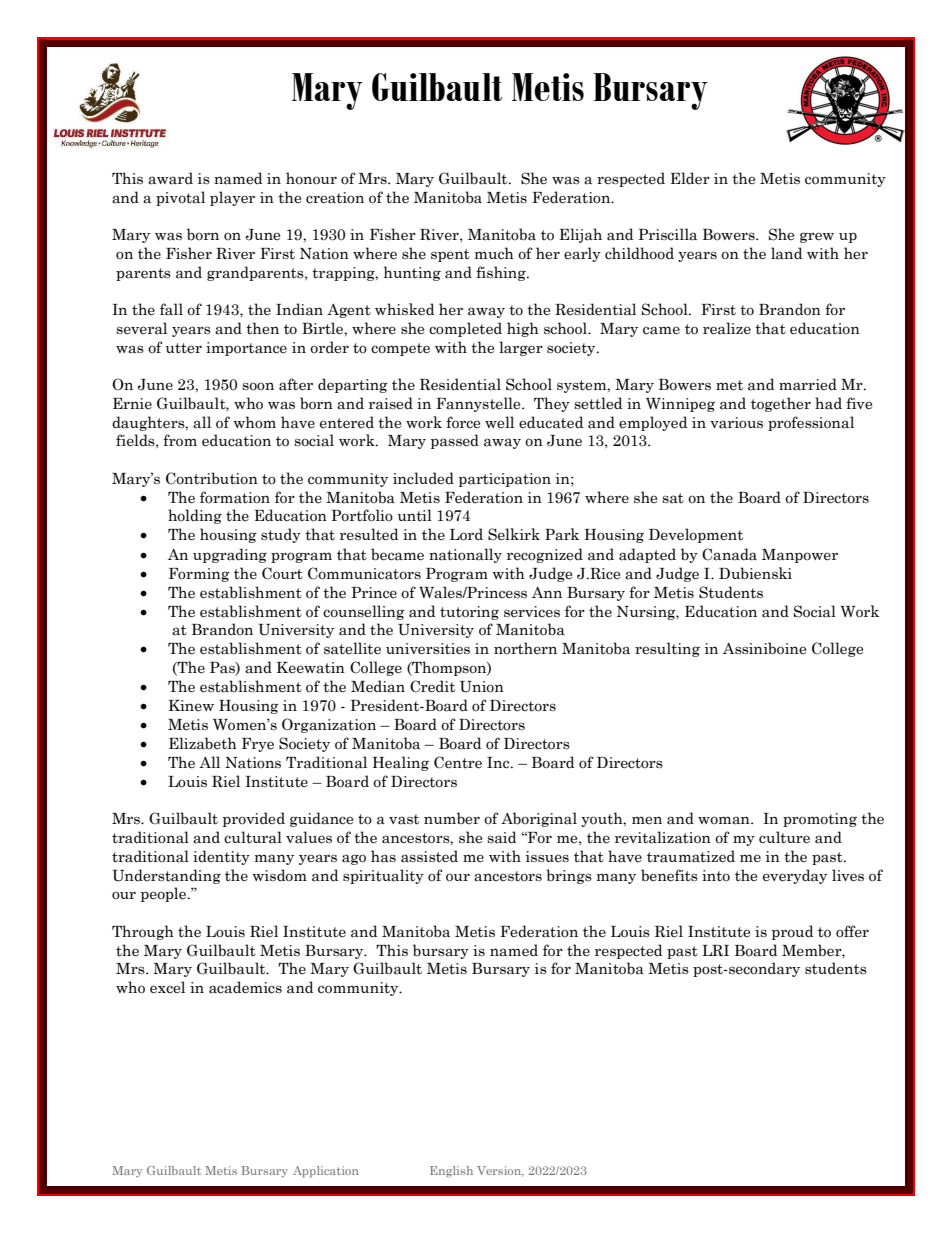  I want to click on resulting, so click(667, 649).
